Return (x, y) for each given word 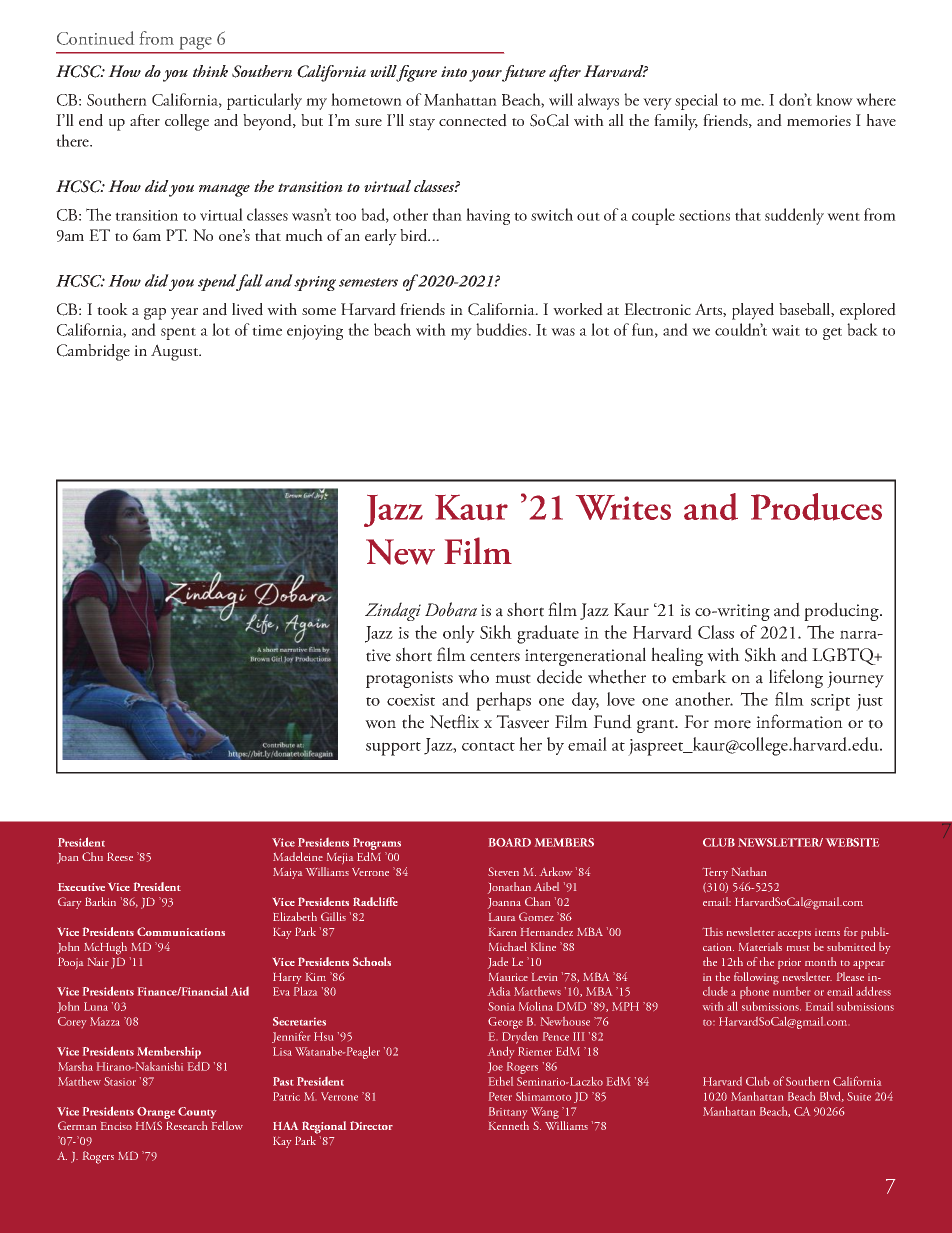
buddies (502, 329)
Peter (500, 1096)
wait (786, 330)
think (210, 71)
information (799, 721)
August (176, 352)
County (197, 1113)
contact (488, 746)
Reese (120, 856)
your (485, 76)
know (834, 99)
